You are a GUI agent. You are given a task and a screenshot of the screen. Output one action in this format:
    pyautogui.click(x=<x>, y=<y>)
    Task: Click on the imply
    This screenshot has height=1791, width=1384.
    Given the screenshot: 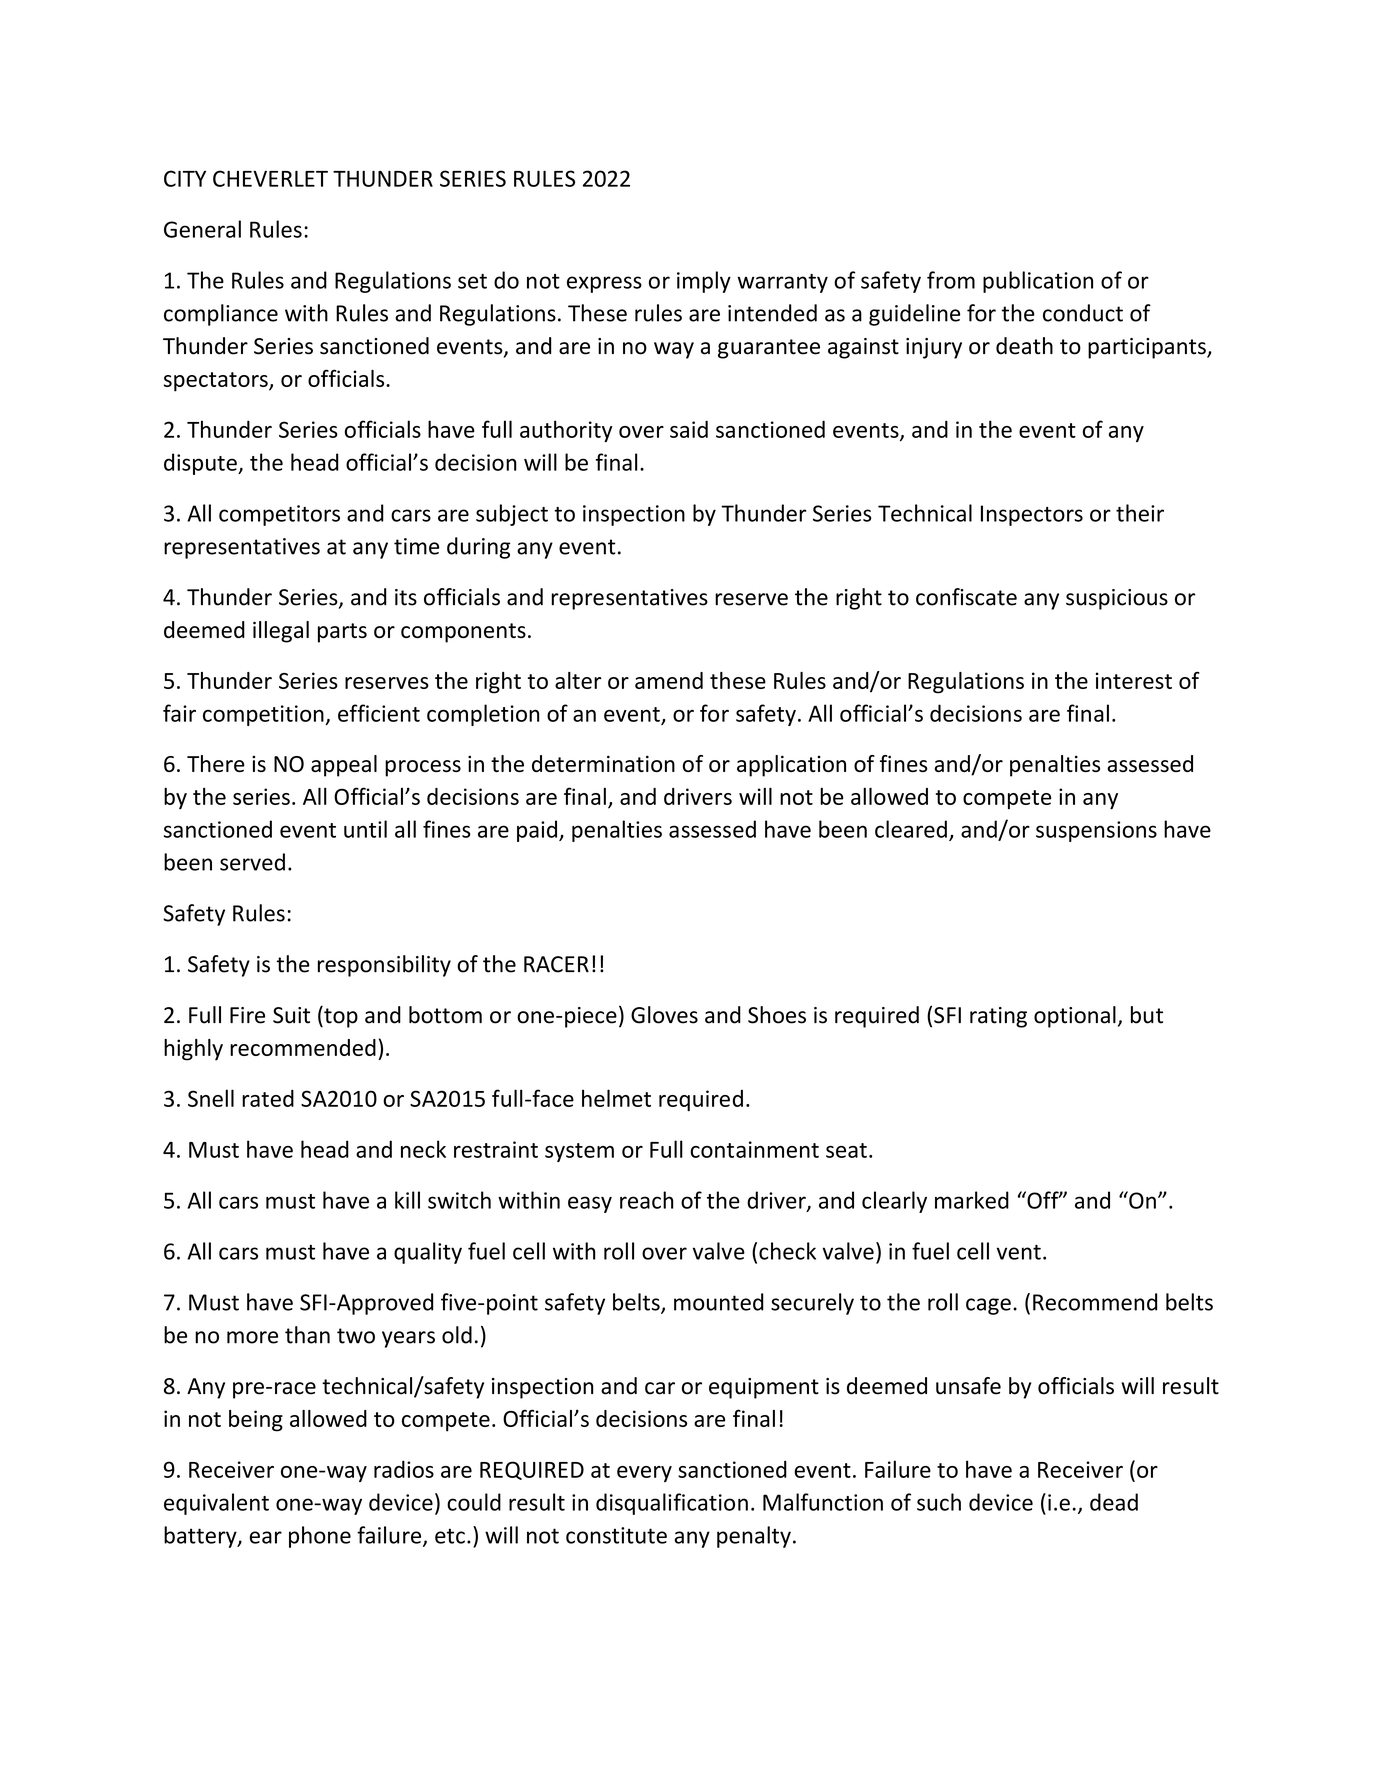 What is the action you would take?
    pyautogui.click(x=704, y=282)
